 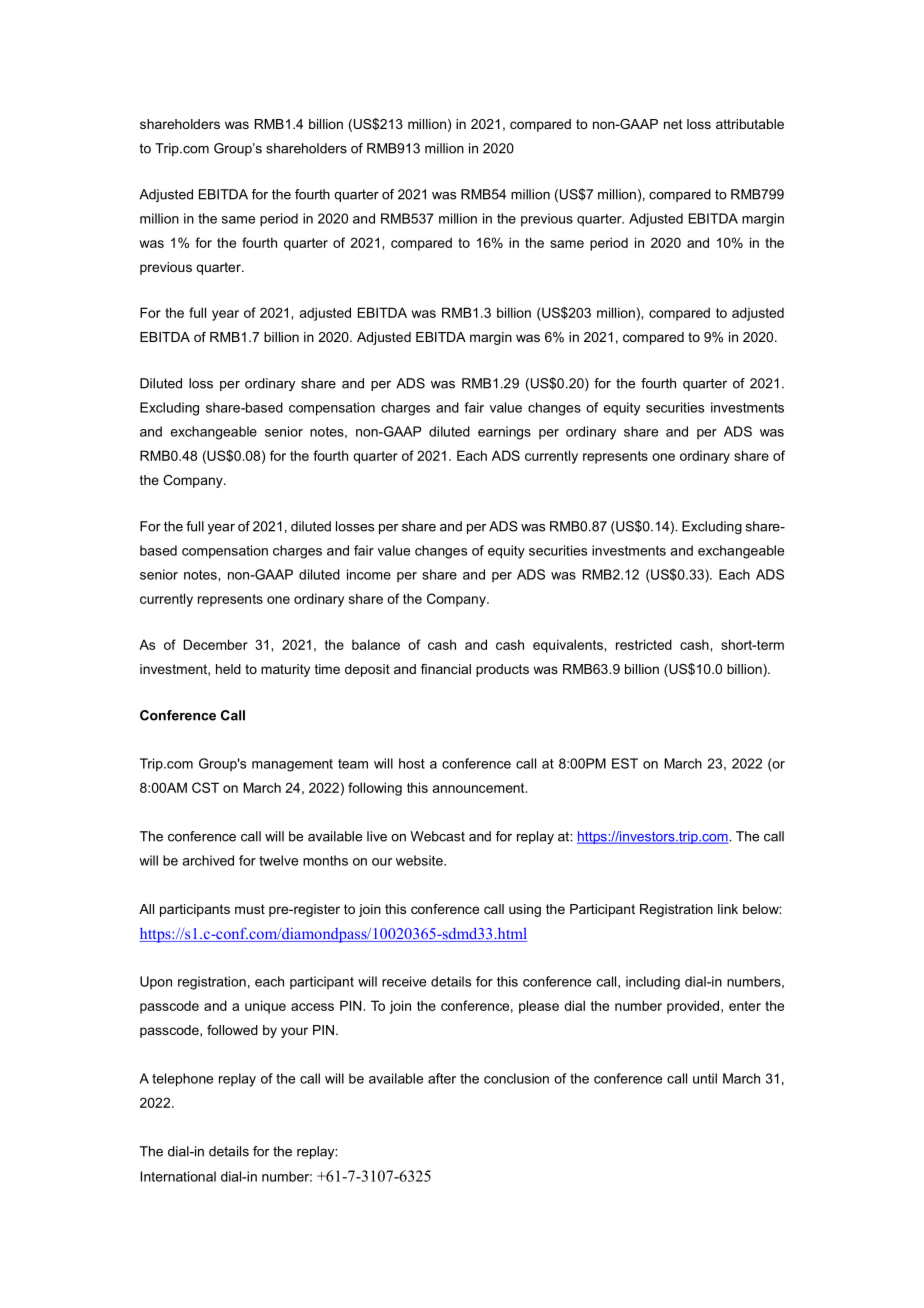 I want to click on income, so click(x=369, y=574).
